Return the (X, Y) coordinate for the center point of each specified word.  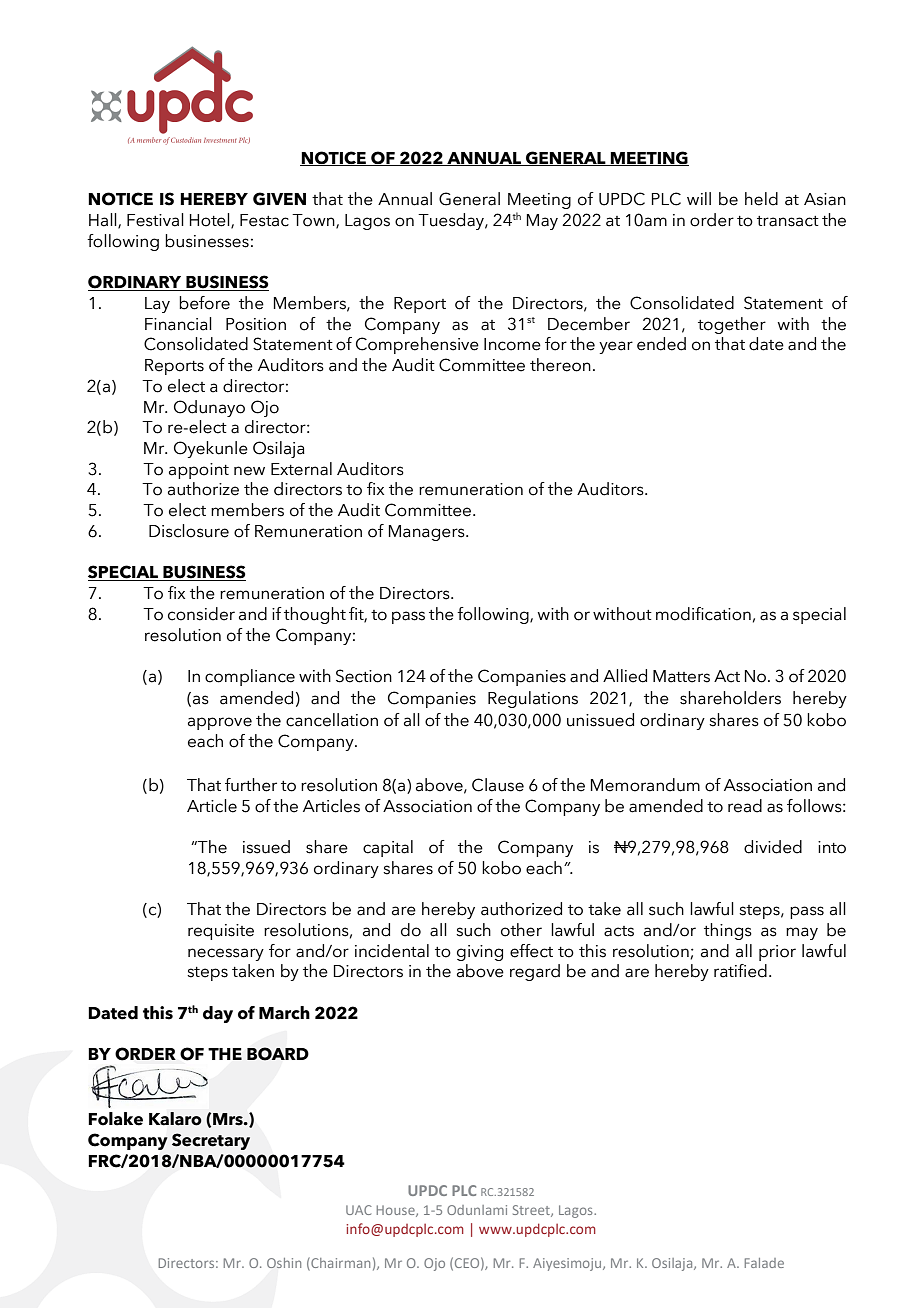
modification (703, 614)
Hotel (211, 221)
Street (532, 1211)
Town (314, 221)
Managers (428, 533)
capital (388, 848)
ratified (740, 971)
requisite (221, 932)
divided (773, 847)
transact (788, 221)
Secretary (211, 1141)
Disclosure (189, 531)
